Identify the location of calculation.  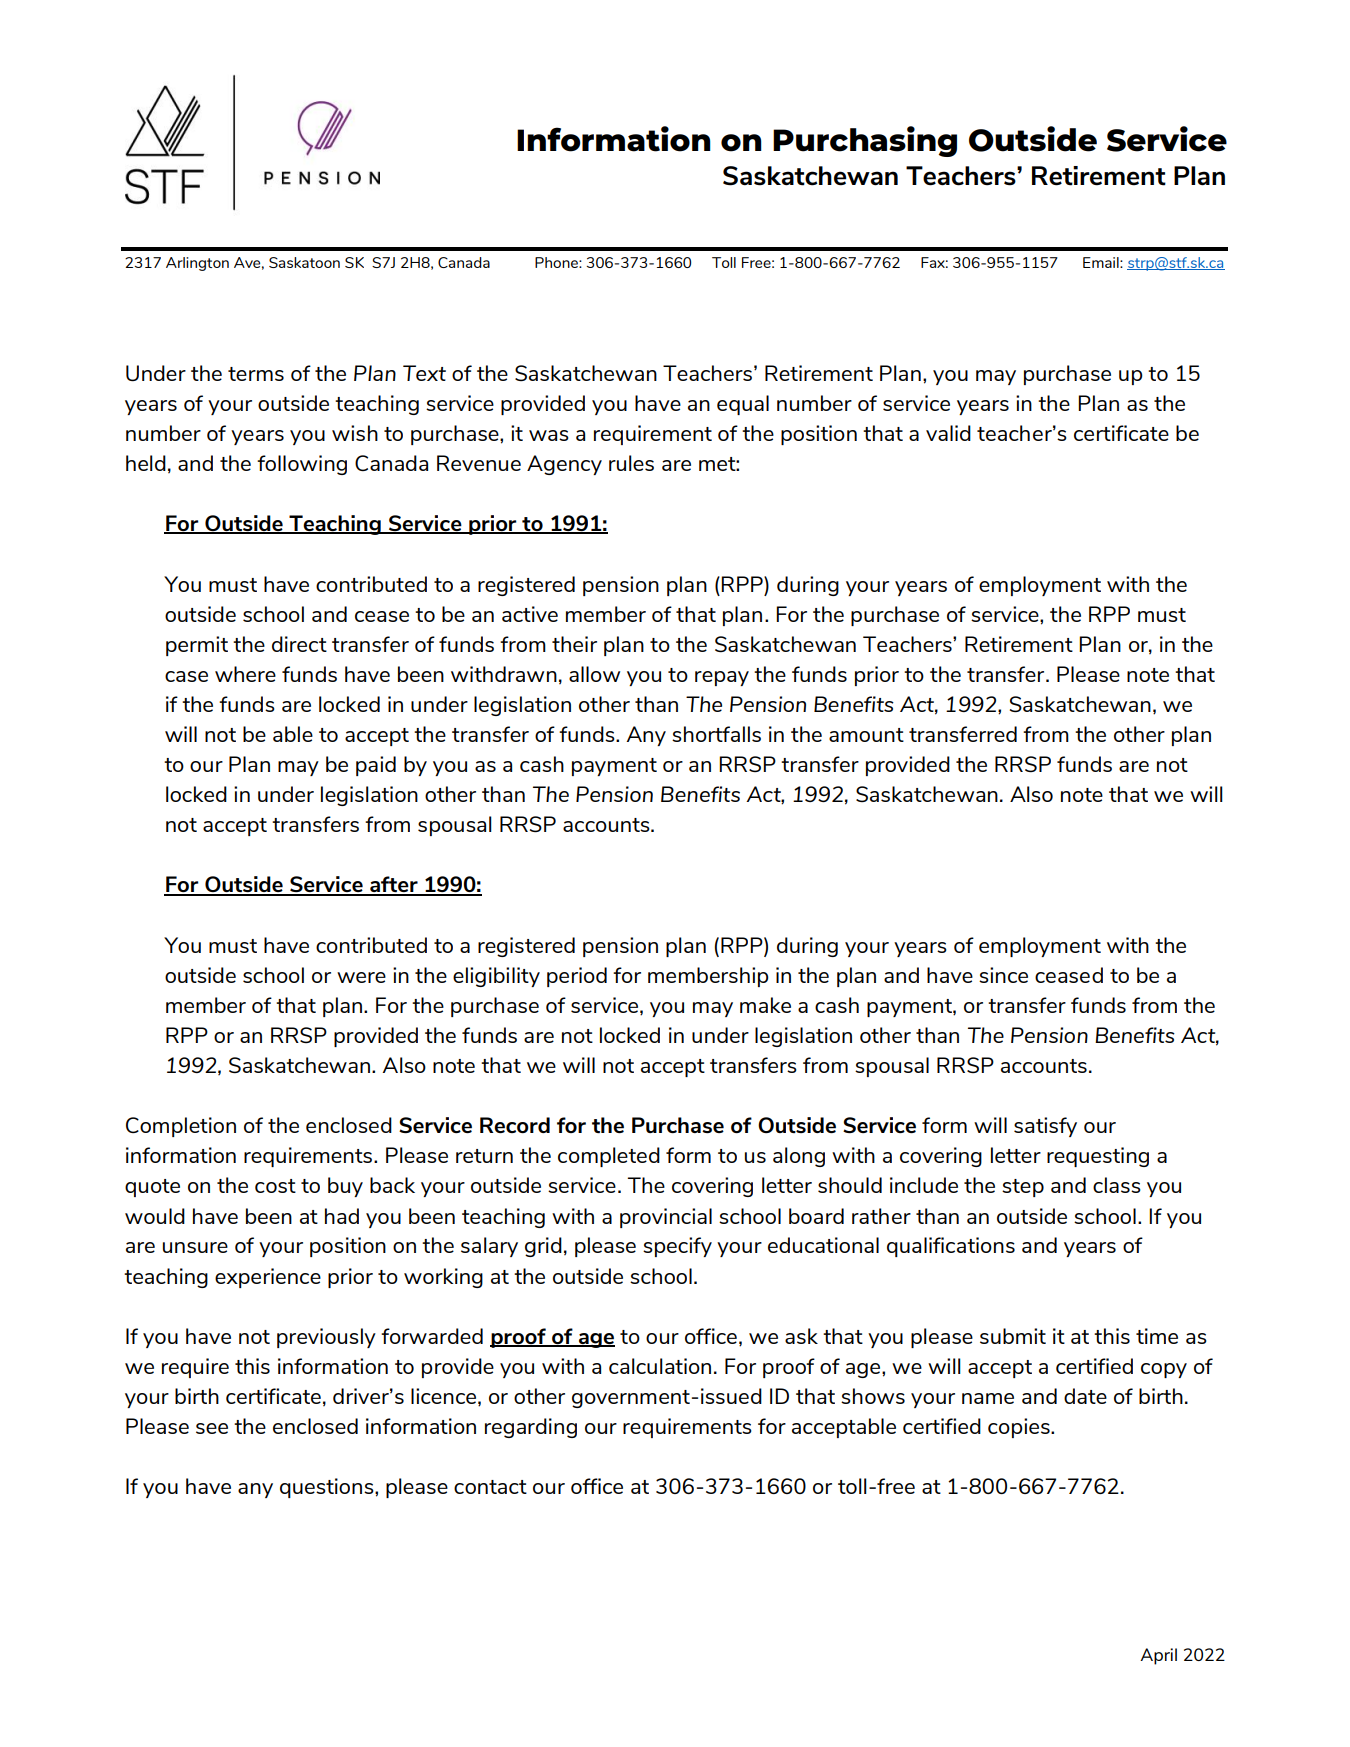
(660, 1366).
